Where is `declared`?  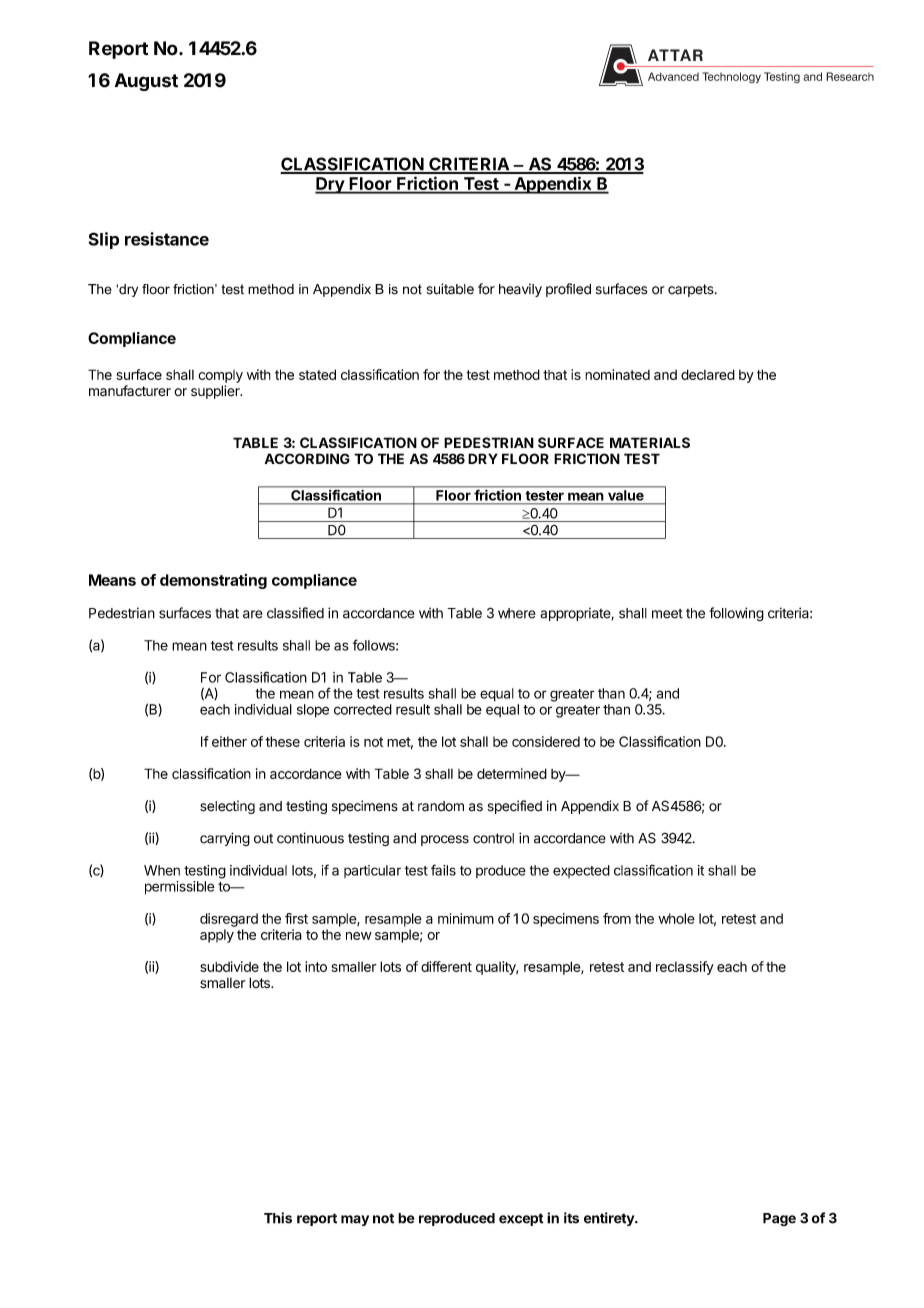
declared is located at coordinates (708, 374).
